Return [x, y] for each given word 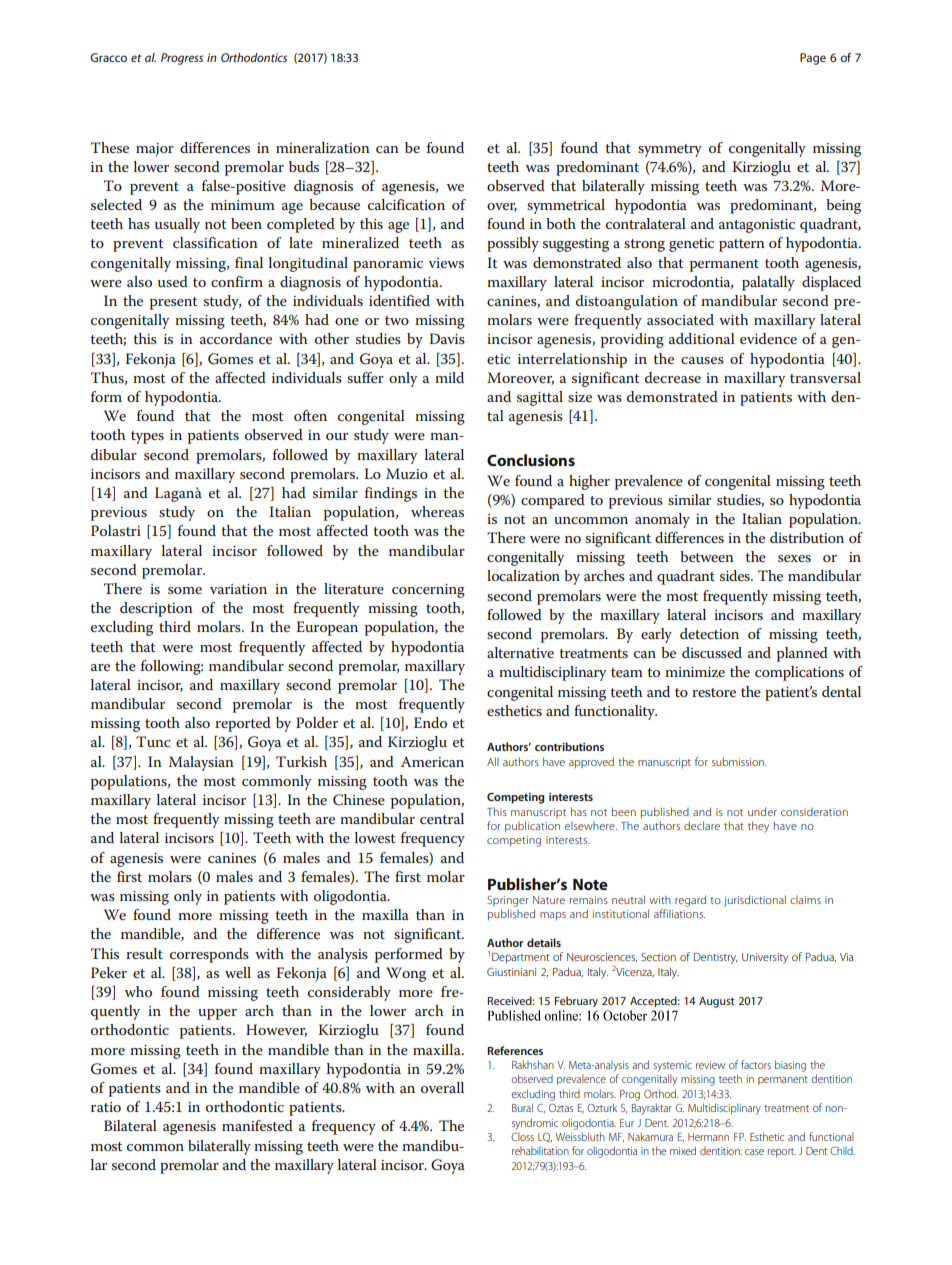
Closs [522, 1136]
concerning [428, 591]
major [155, 150]
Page [813, 59]
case [754, 1152]
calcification [406, 204]
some [185, 590]
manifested [257, 1125]
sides [736, 575]
